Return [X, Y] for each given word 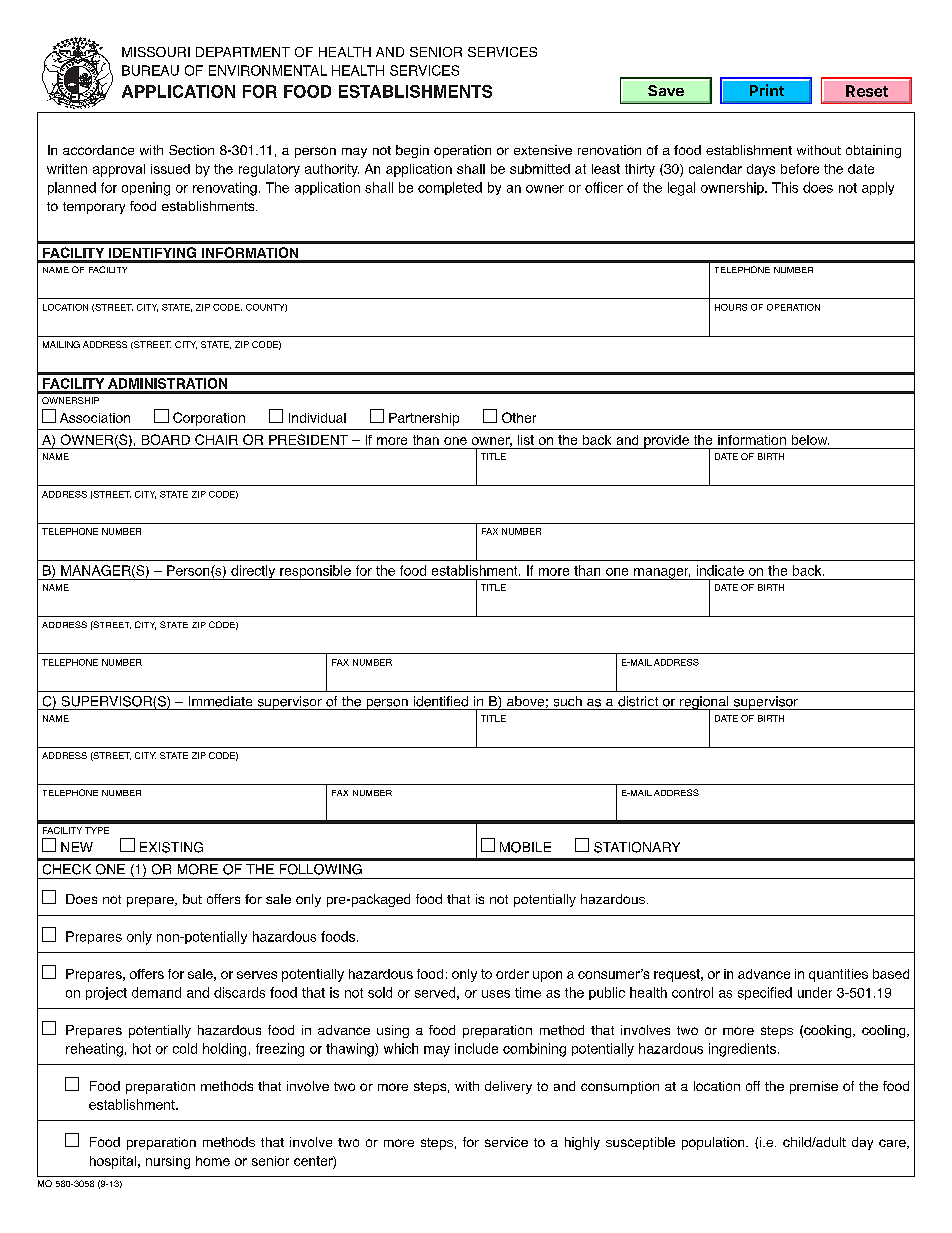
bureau [150, 70]
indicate [720, 570]
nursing [168, 1162]
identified [441, 701]
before [800, 169]
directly [253, 572]
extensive [543, 150]
